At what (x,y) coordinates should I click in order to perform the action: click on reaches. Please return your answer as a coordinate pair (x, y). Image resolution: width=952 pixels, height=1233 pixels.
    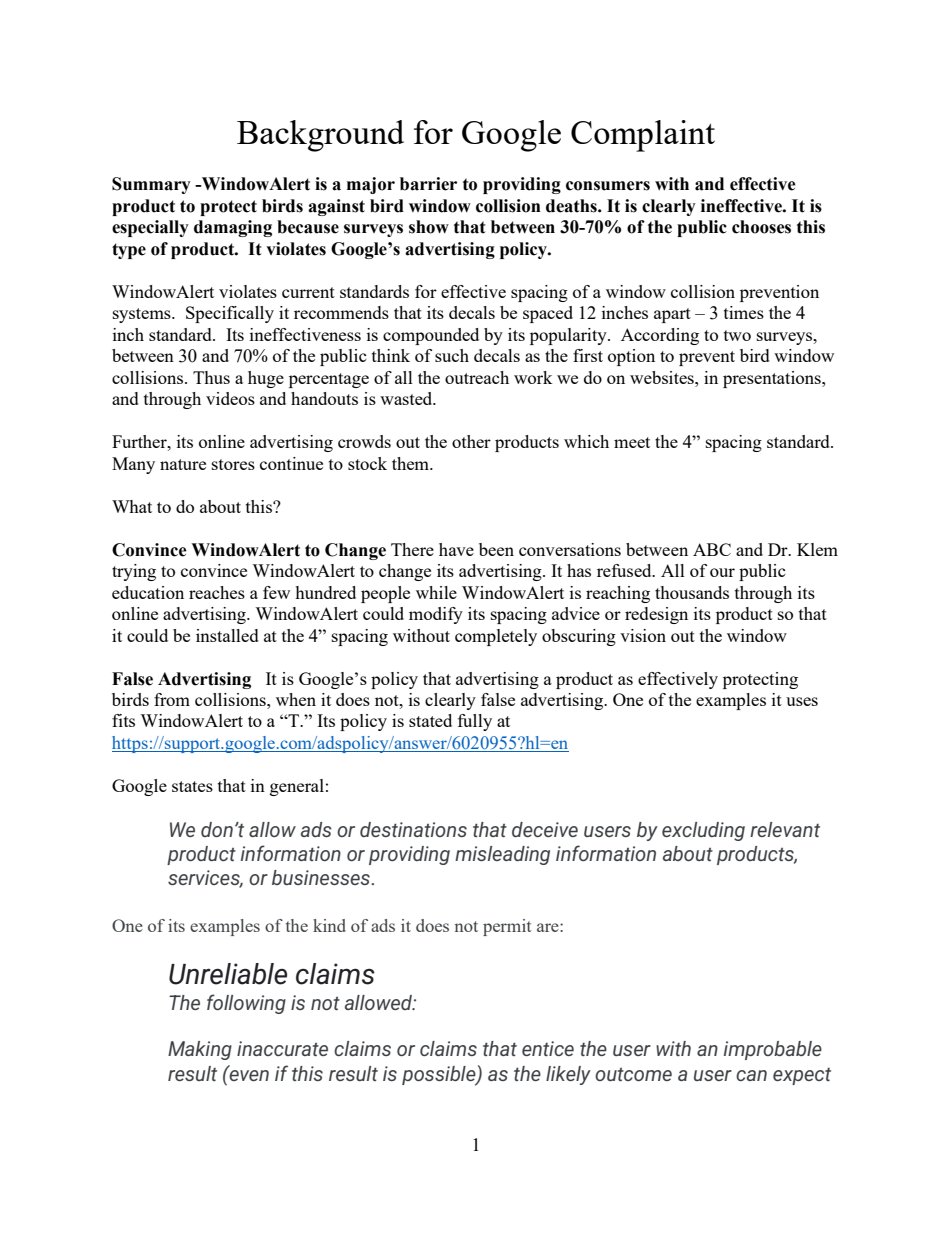
    Looking at the image, I should click on (217, 592).
